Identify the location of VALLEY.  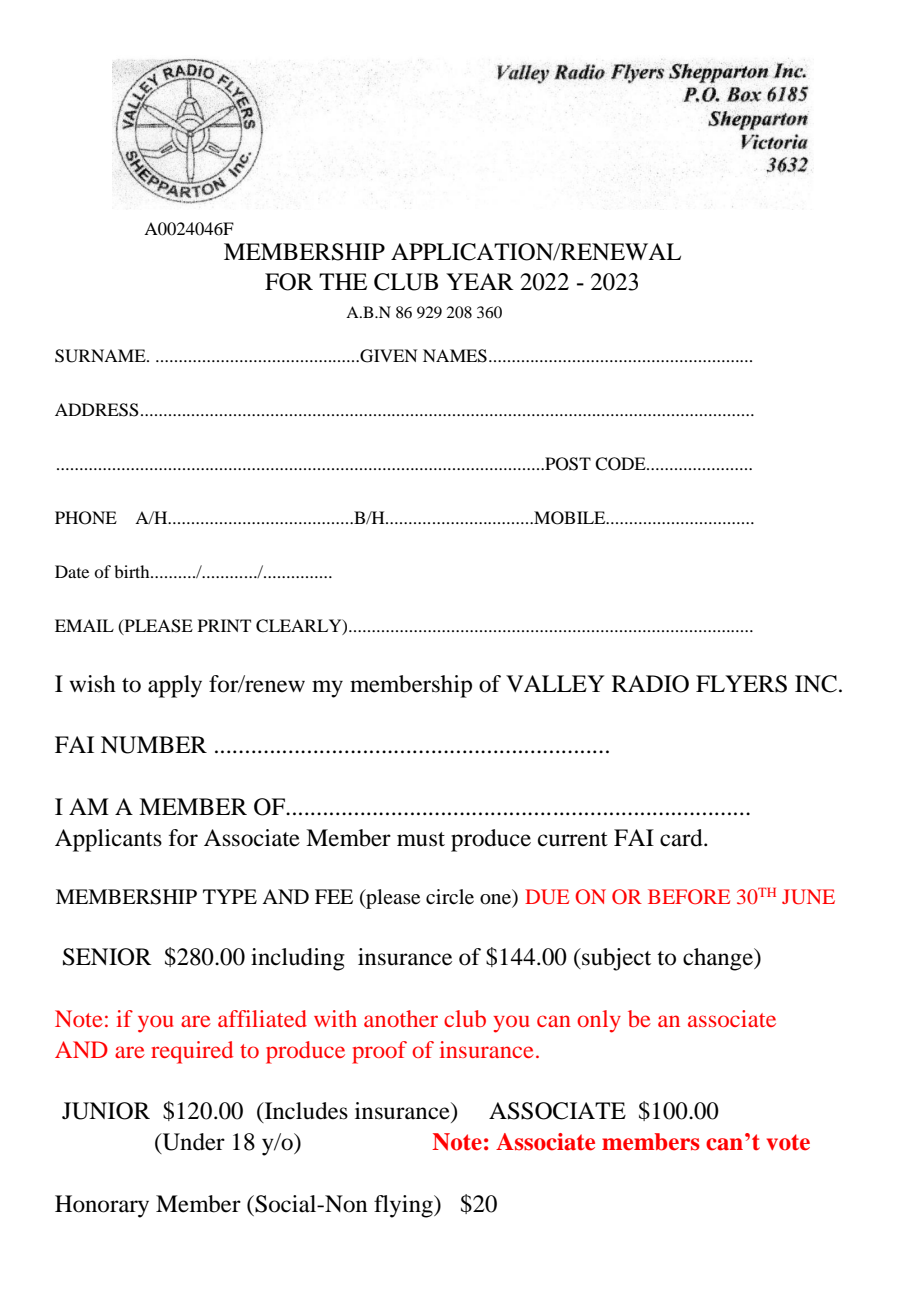
(555, 683).
